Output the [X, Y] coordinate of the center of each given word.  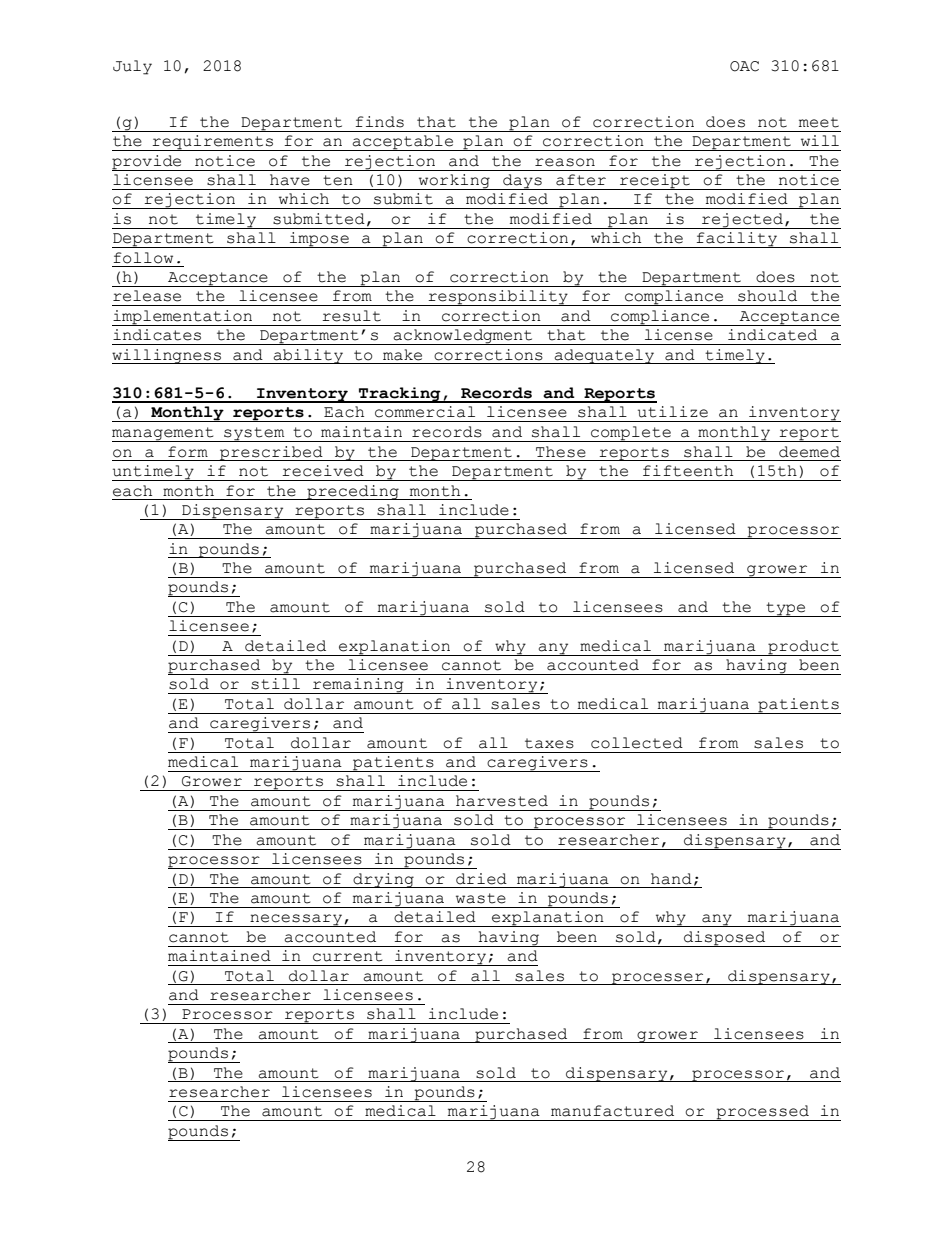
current [347, 956]
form [188, 452]
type [786, 609]
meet [819, 122]
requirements [212, 143]
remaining [358, 686]
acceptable [403, 143]
